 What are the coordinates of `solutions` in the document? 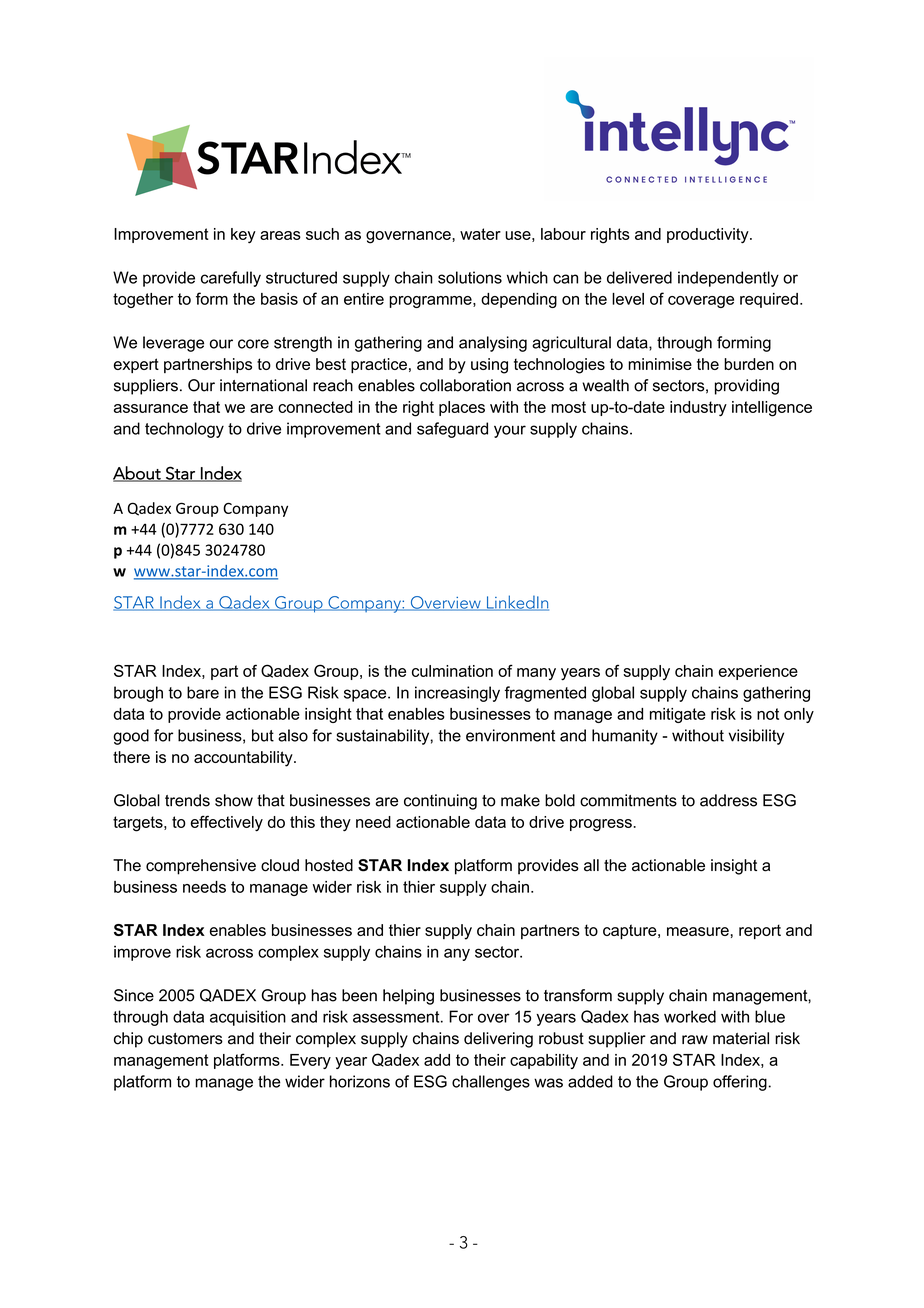 It's located at (470, 277).
